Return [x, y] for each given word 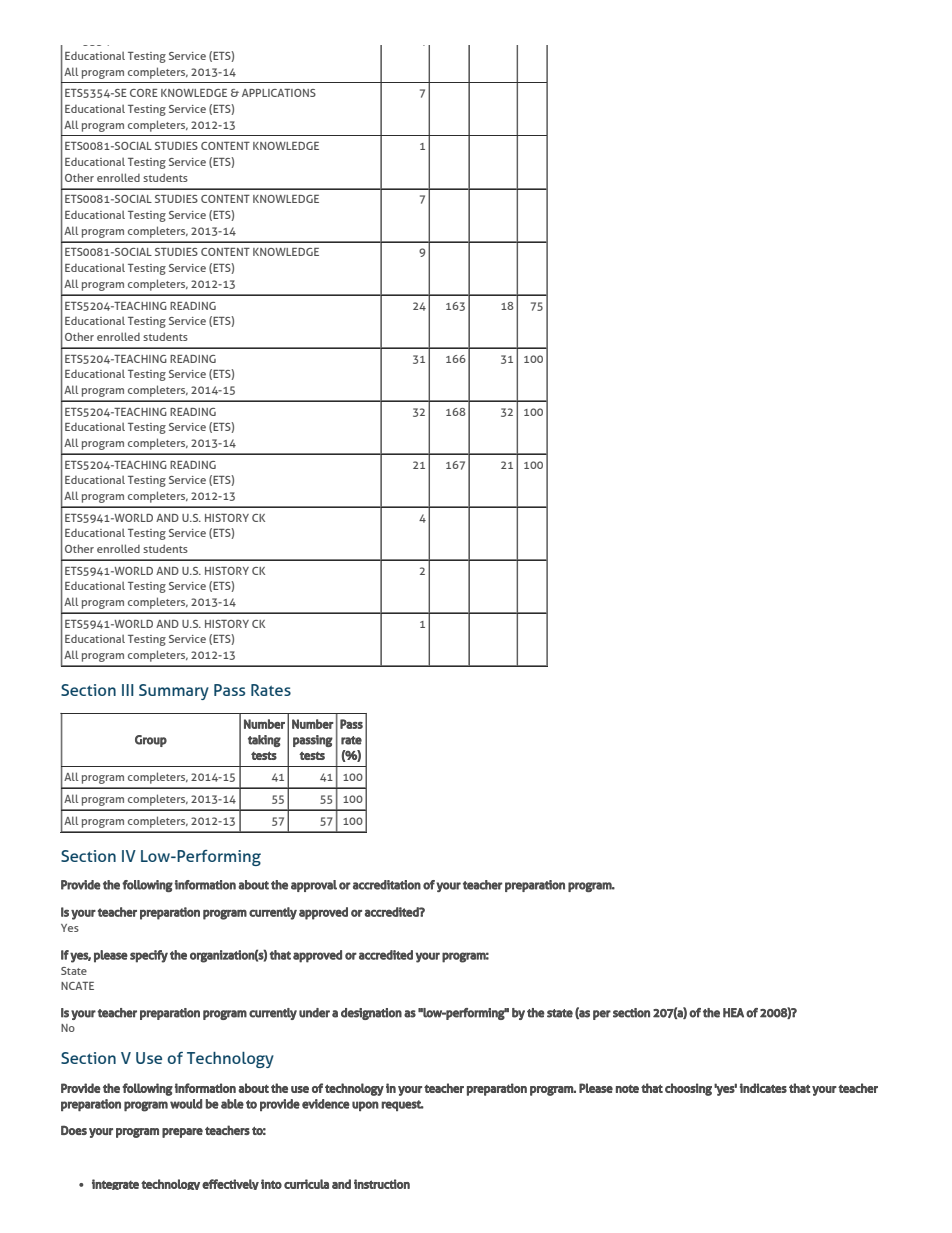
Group [151, 741]
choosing [688, 1089]
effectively [230, 1184]
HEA [733, 1013]
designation [371, 1014]
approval [314, 886]
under [314, 1013]
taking [264, 741]
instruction [382, 1184]
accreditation [387, 885]
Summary [174, 692]
